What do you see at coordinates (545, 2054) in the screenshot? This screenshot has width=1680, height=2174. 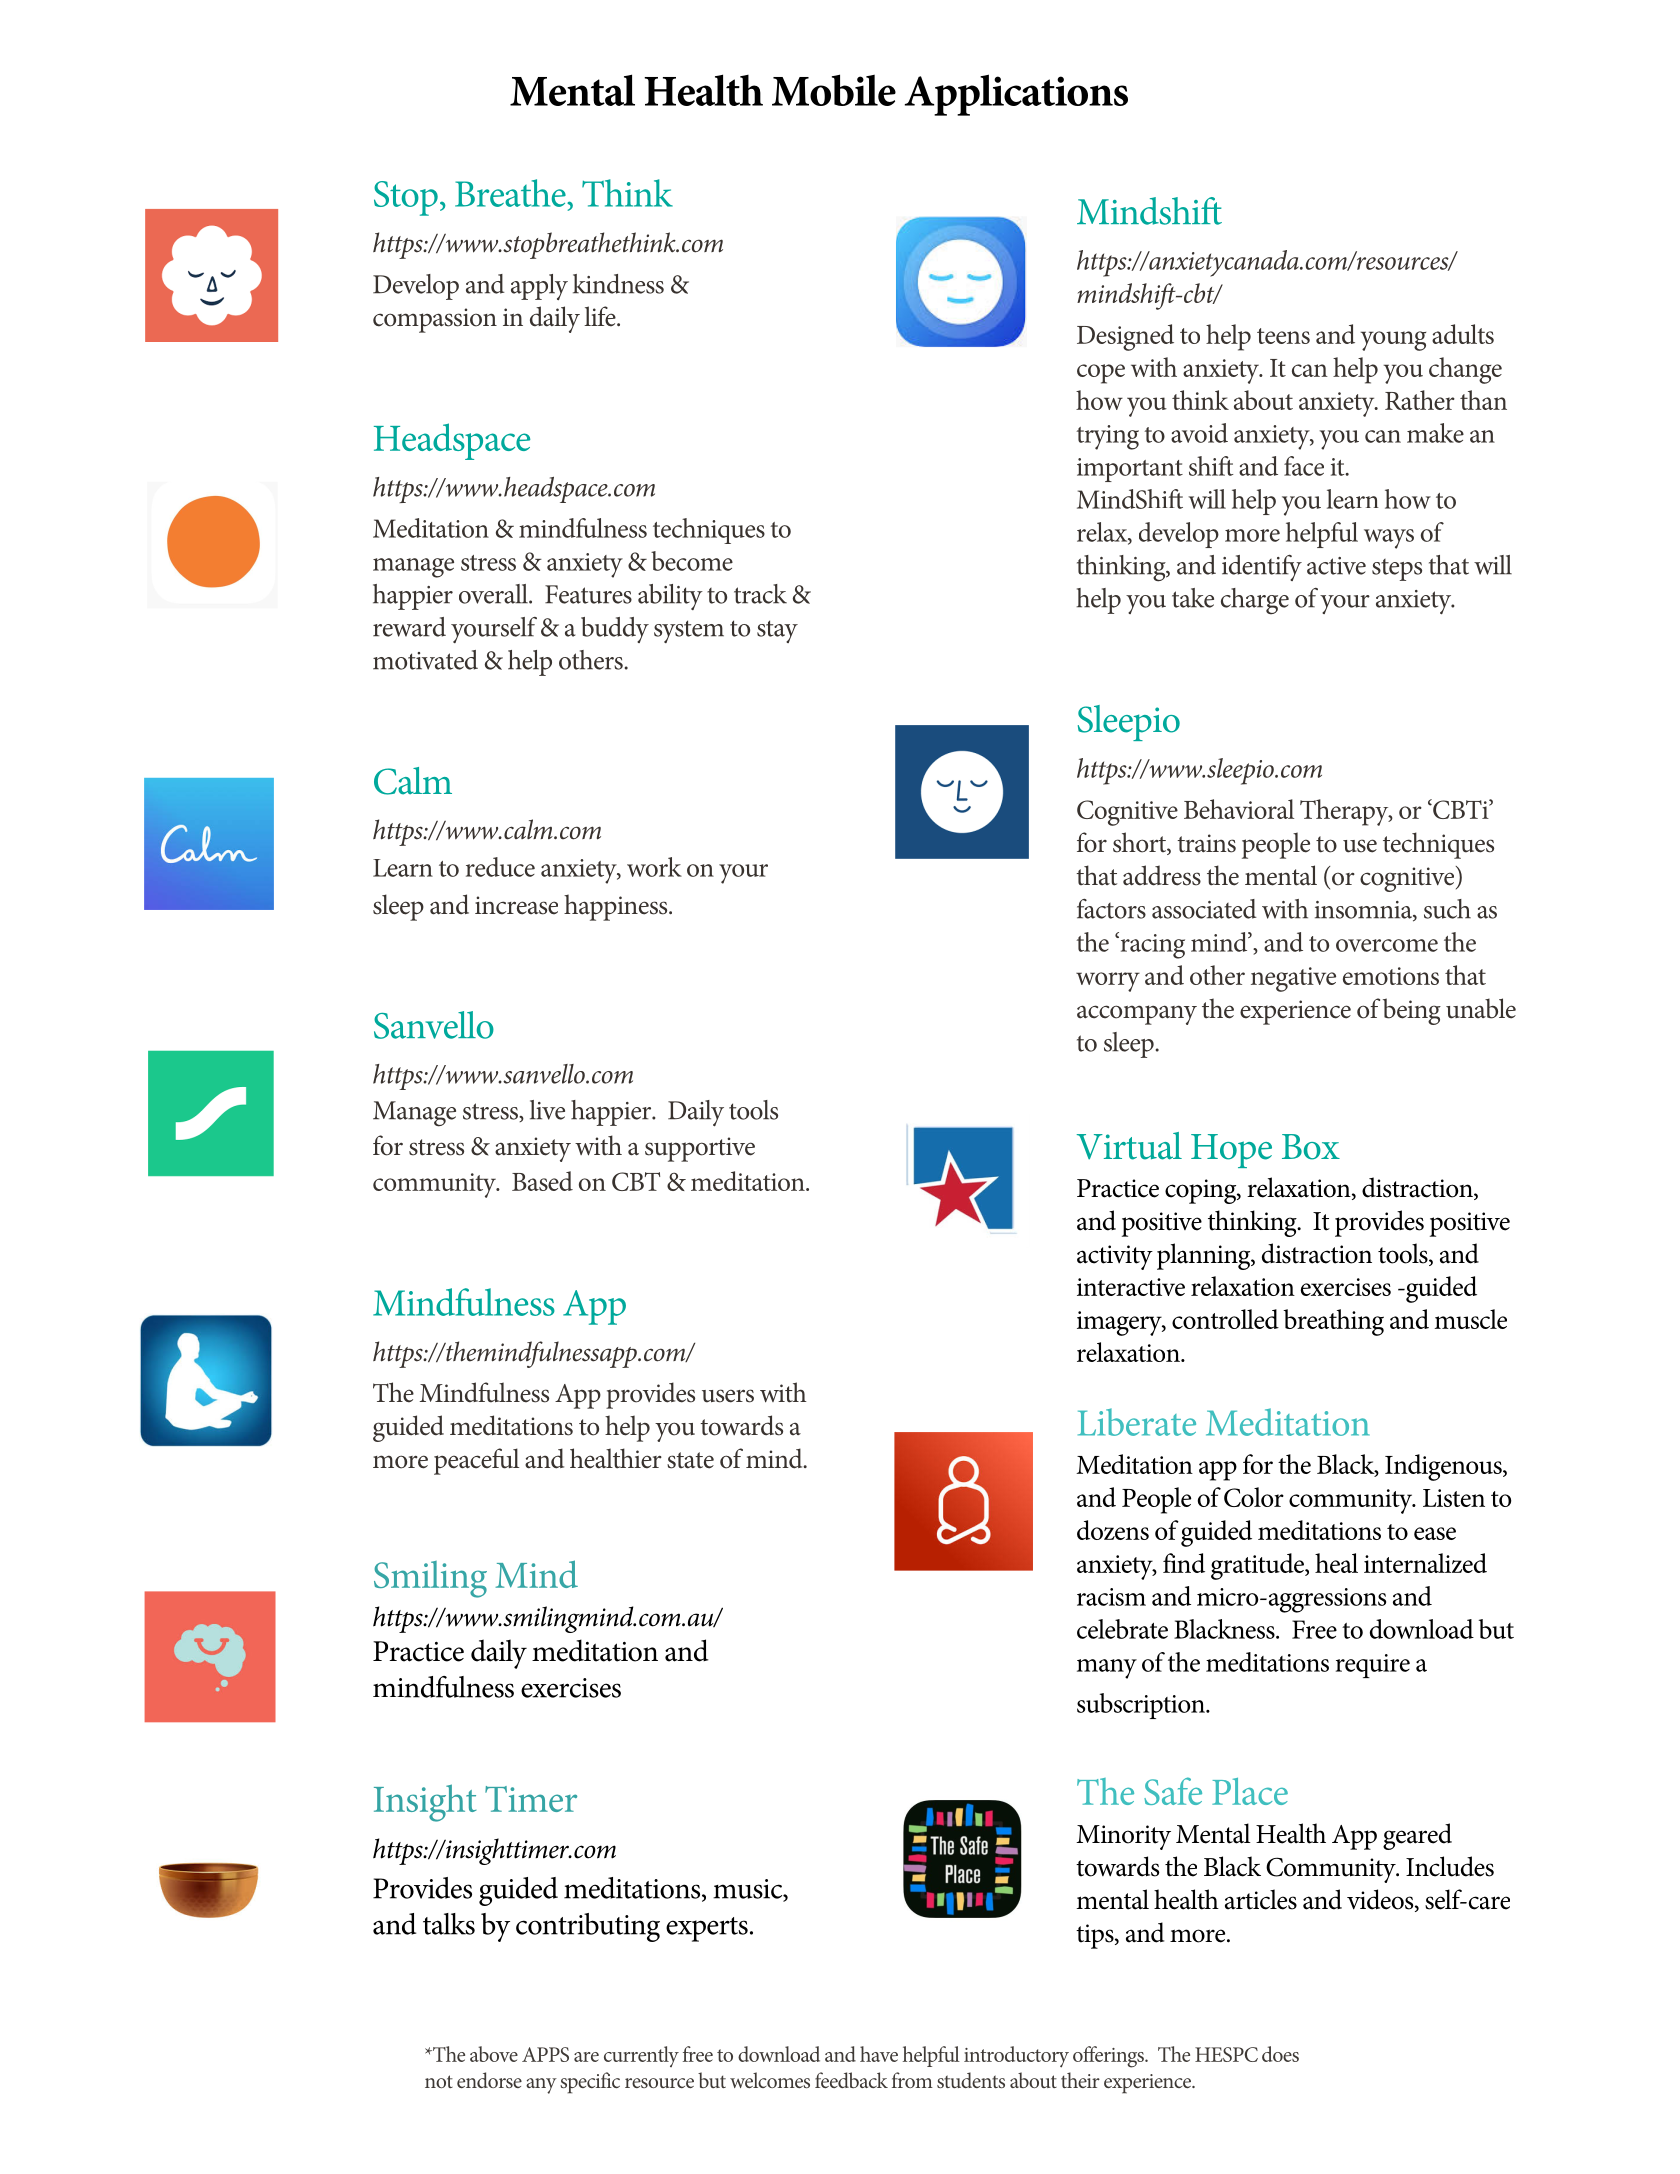 I see `APPS` at bounding box center [545, 2054].
